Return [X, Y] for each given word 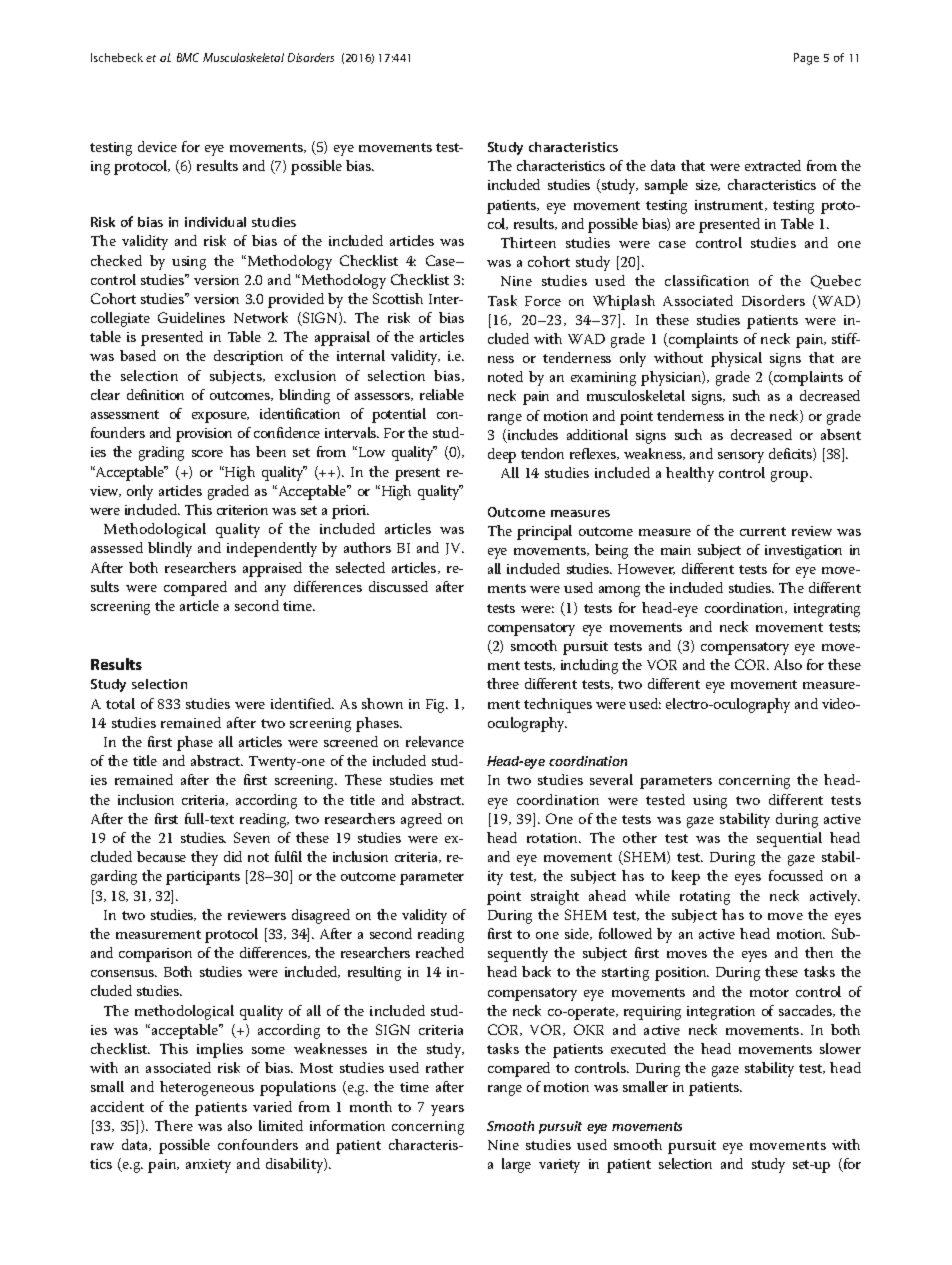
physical [736, 359]
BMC [188, 57]
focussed [796, 875]
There [174, 1125]
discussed [398, 586]
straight [555, 897]
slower [840, 1048]
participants [203, 878]
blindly [170, 549]
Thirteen [528, 242]
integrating [827, 610]
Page [806, 59]
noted [505, 376]
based [138, 355]
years [447, 1110]
